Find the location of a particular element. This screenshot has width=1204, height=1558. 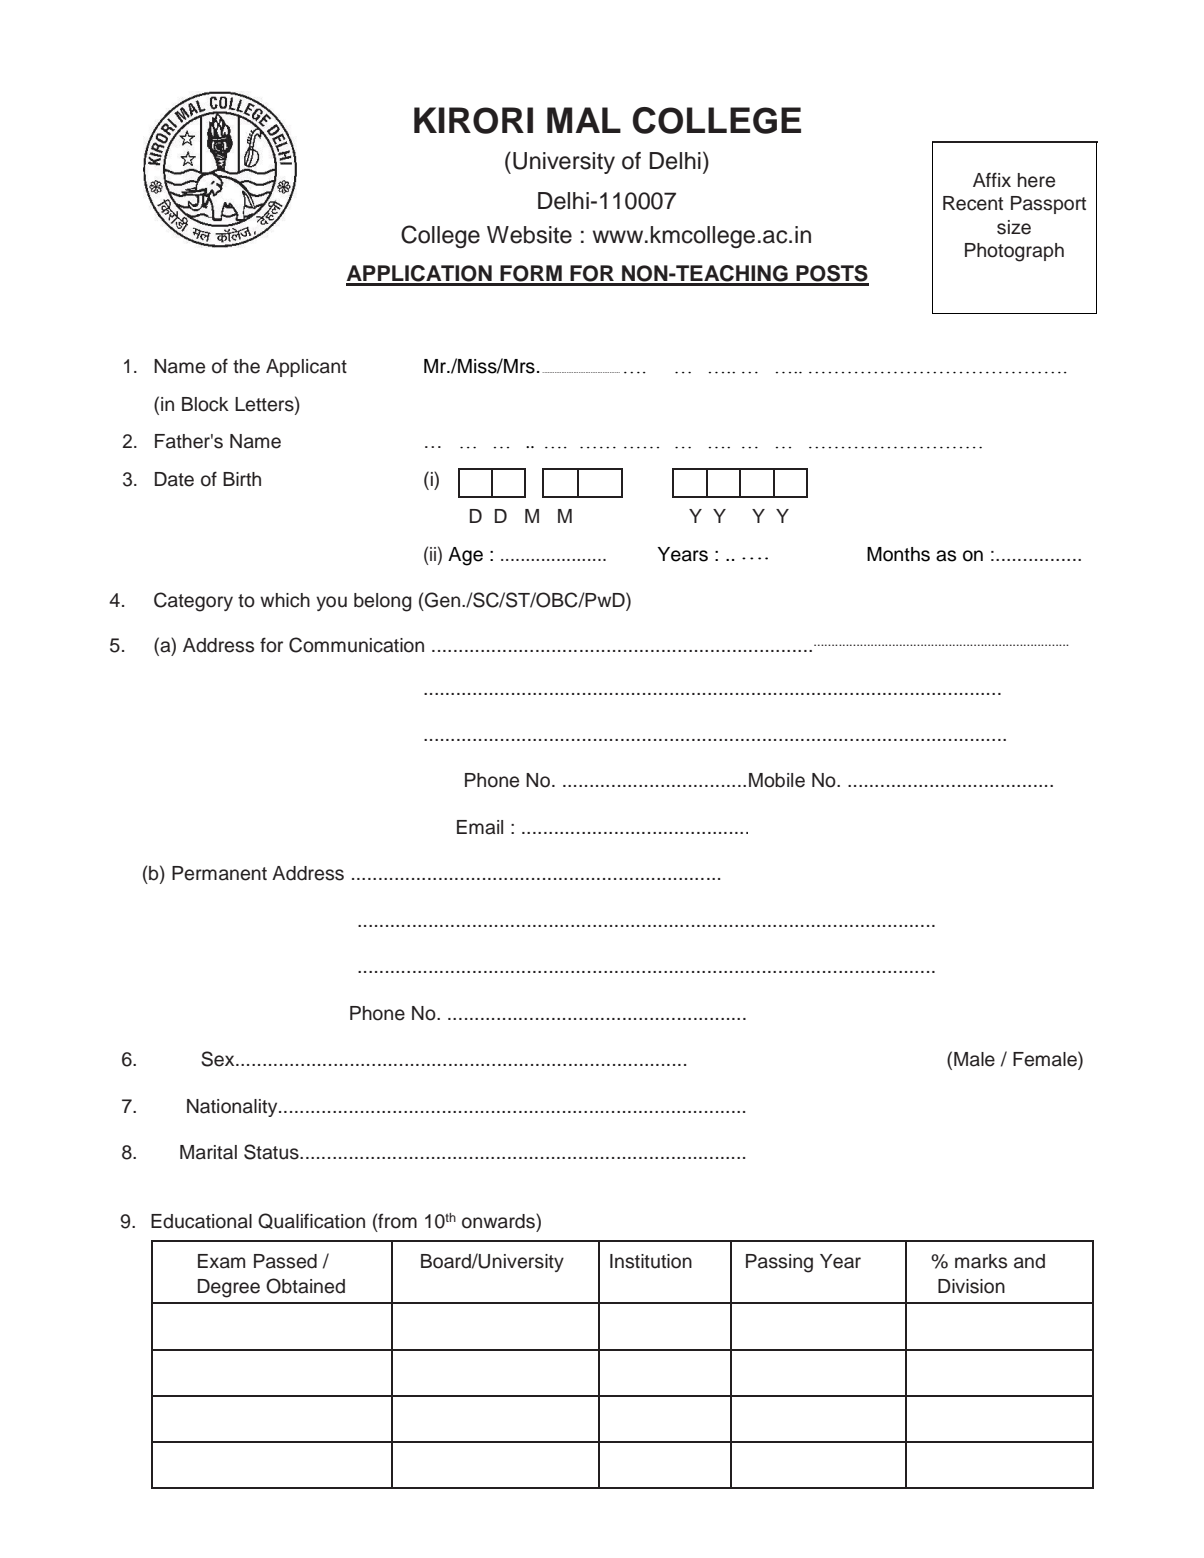

Institution is located at coordinates (651, 1261).
